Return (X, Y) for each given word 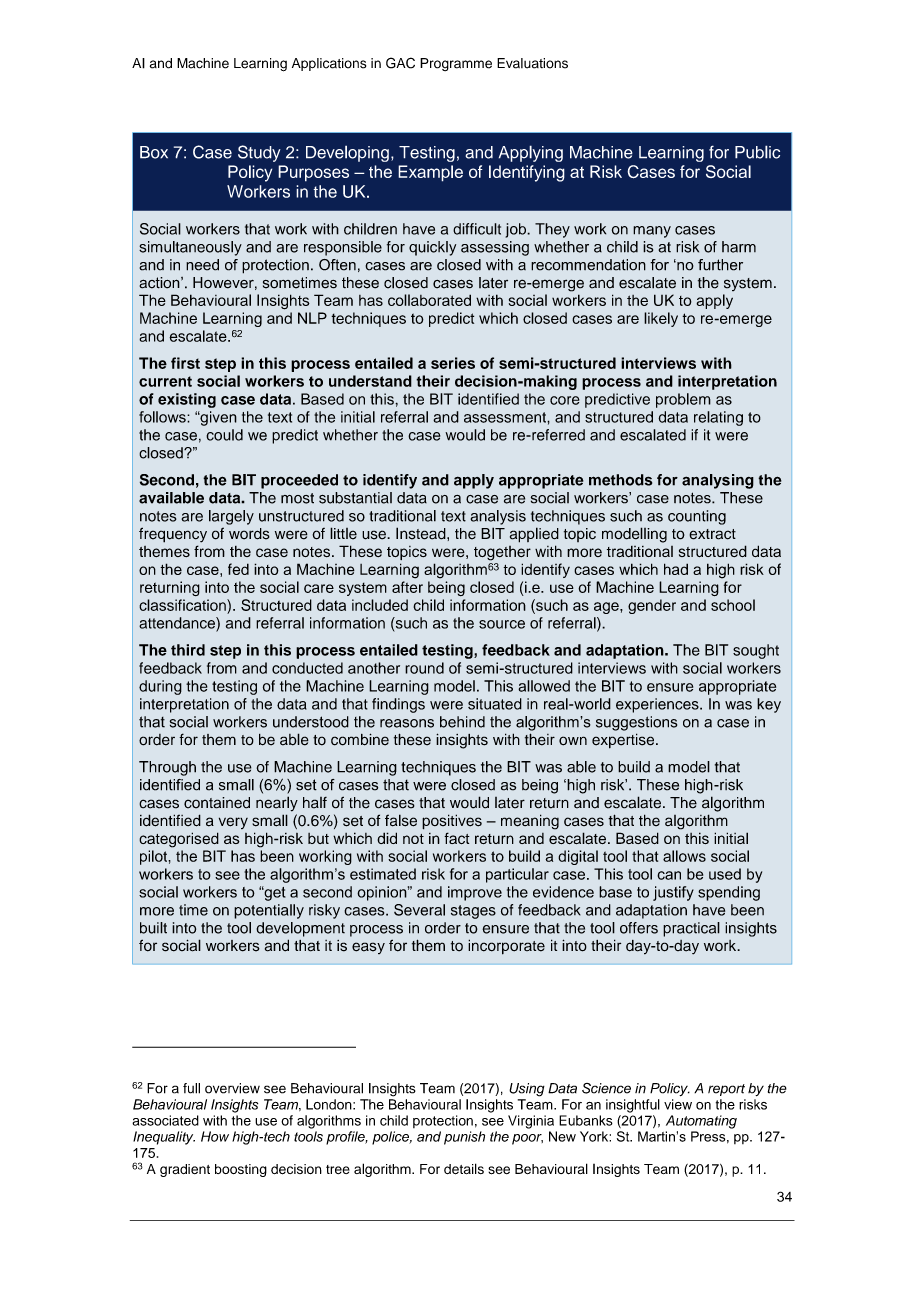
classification (183, 605)
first (185, 363)
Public (757, 152)
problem (683, 400)
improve (475, 893)
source (502, 624)
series (453, 363)
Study (259, 153)
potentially (269, 911)
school (733, 605)
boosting (241, 1170)
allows (684, 856)
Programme (456, 64)
